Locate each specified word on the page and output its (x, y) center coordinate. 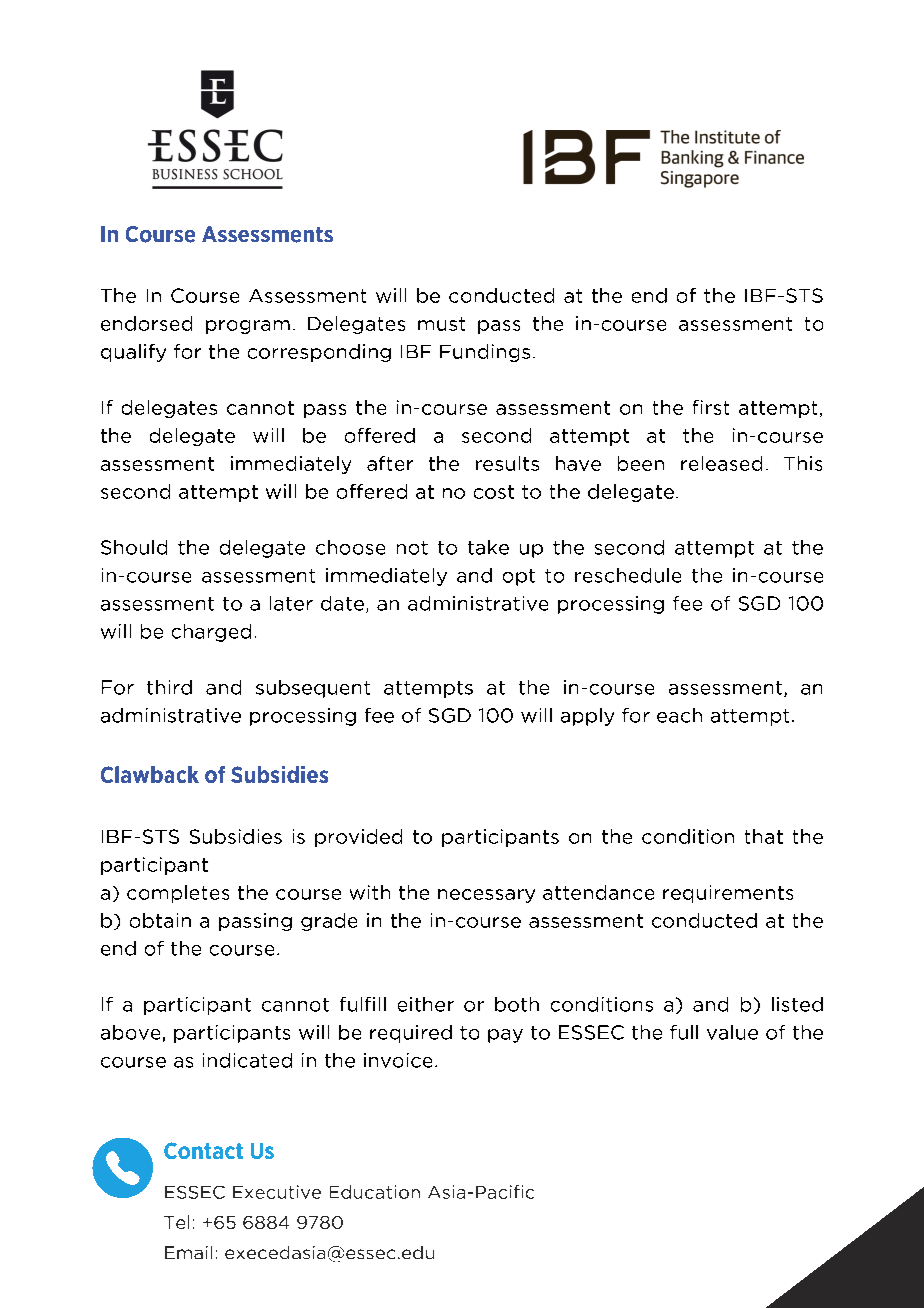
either (426, 1004)
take (488, 547)
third (169, 687)
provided (358, 838)
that (764, 836)
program (248, 327)
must (441, 324)
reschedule (628, 575)
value (732, 1032)
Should (134, 547)
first (711, 407)
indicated (247, 1060)
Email (188, 1252)
